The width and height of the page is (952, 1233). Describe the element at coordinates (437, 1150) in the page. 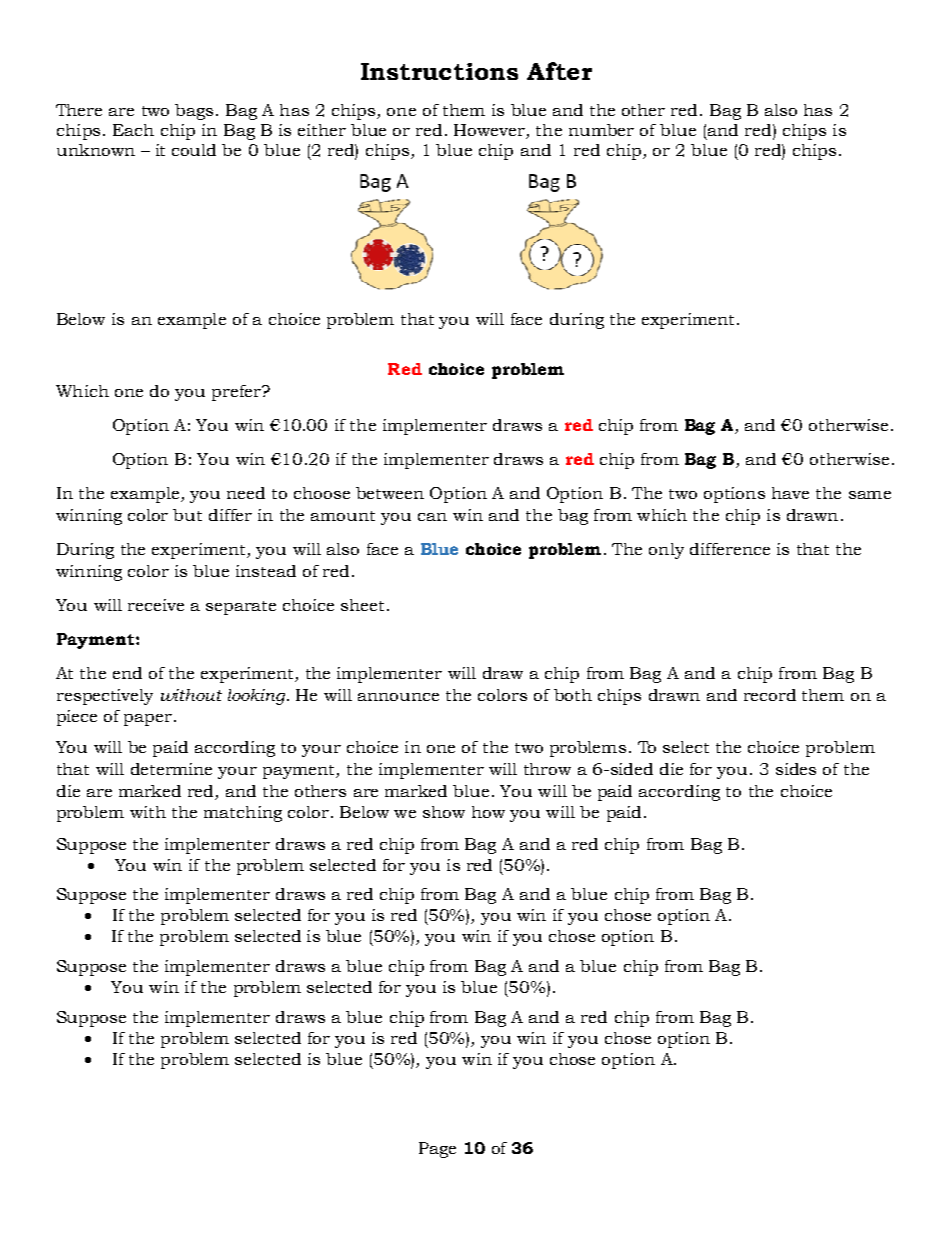

I see `Page` at that location.
